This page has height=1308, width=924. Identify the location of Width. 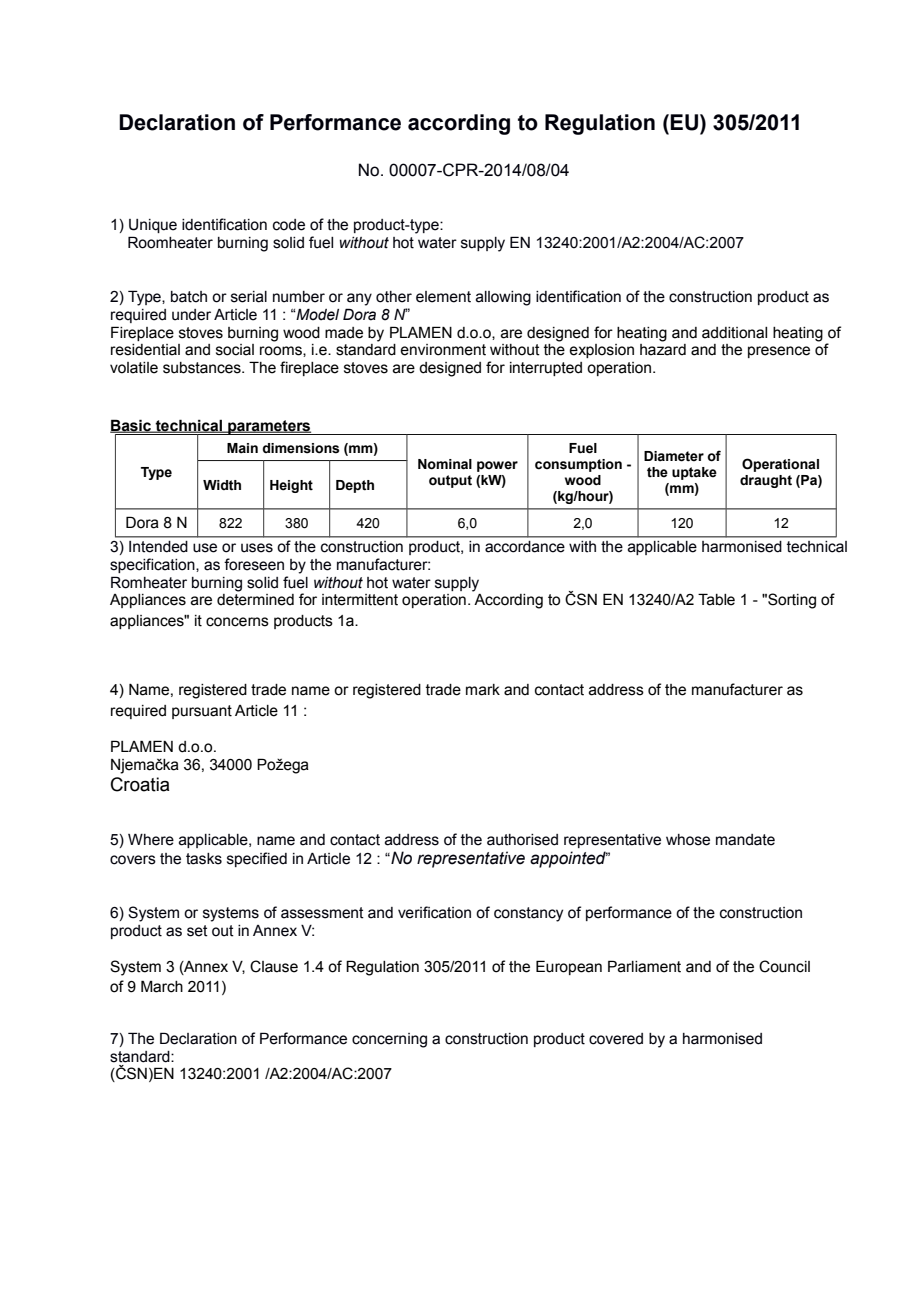
(222, 485).
